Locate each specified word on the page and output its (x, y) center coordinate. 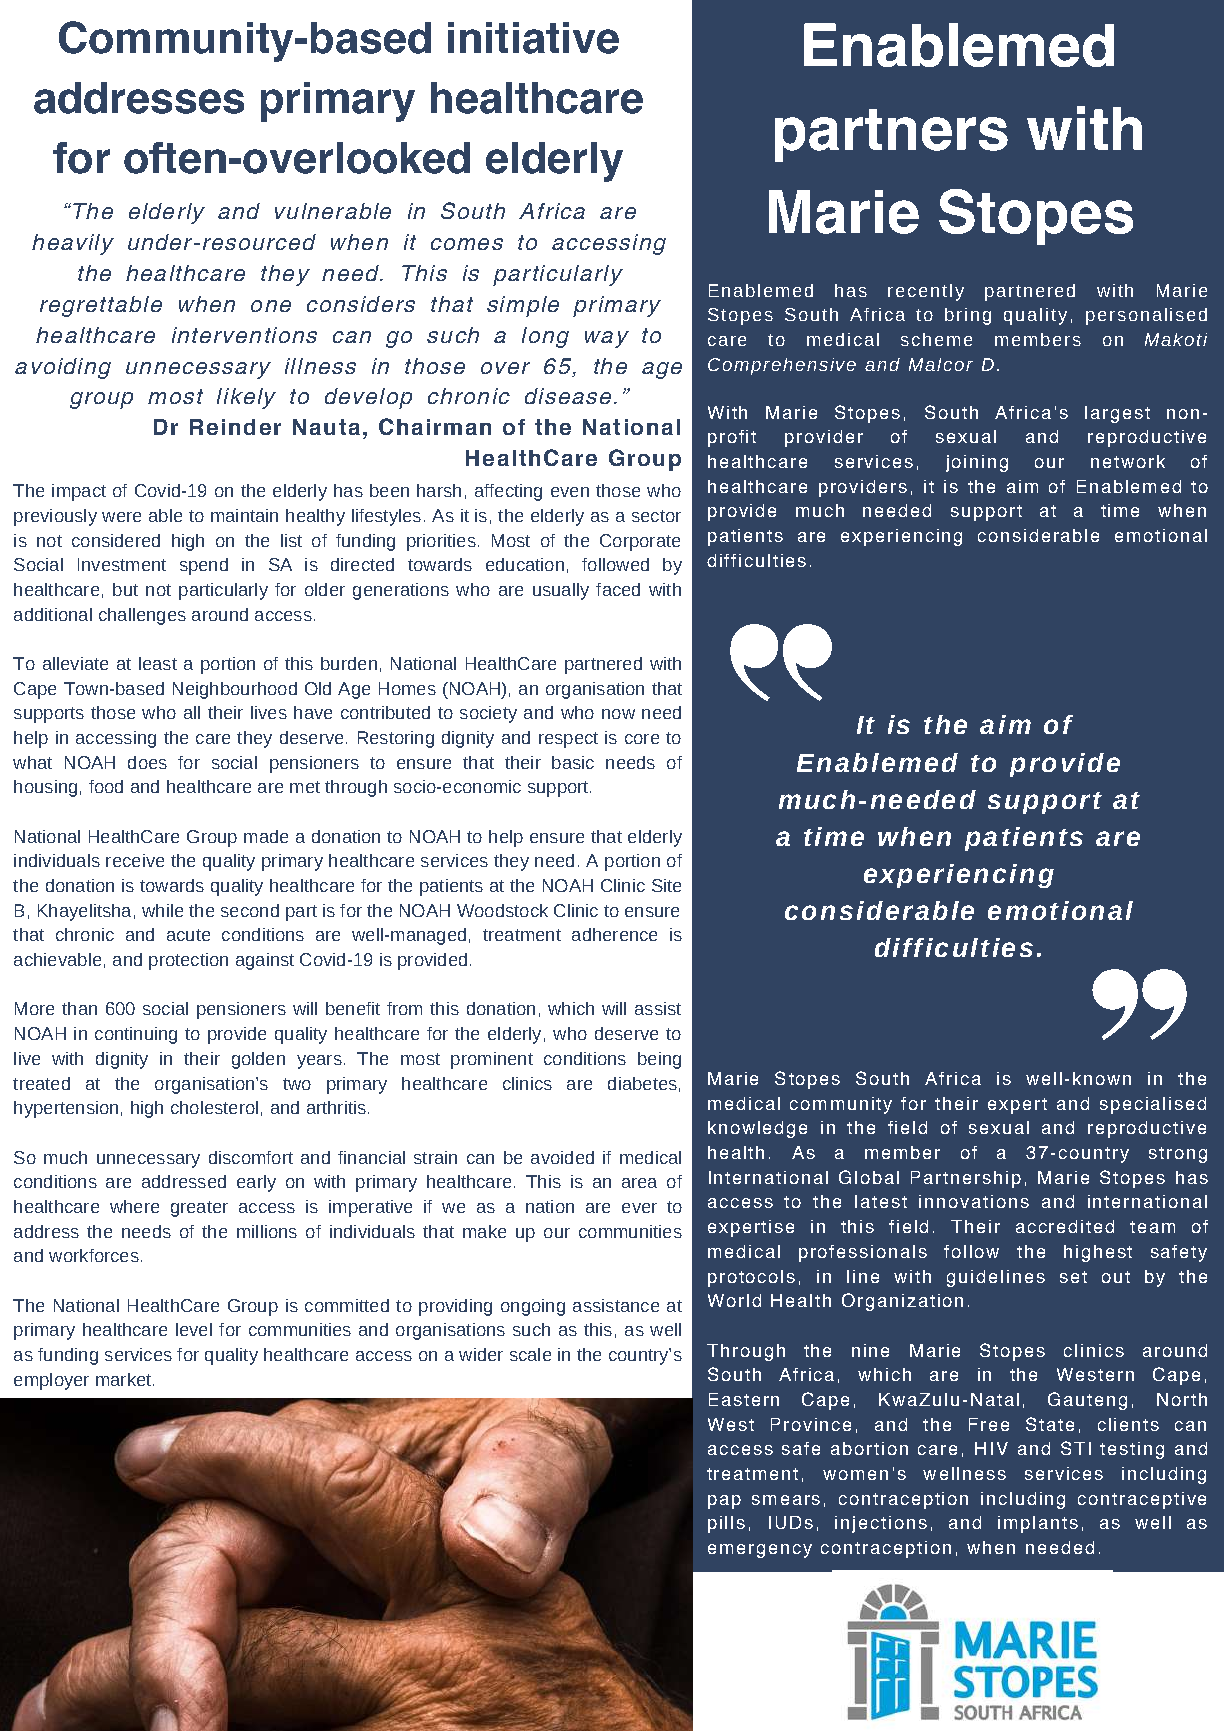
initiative (533, 38)
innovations (974, 1201)
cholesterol (214, 1107)
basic (573, 762)
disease (568, 396)
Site (666, 885)
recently (926, 292)
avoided (562, 1157)
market (125, 1379)
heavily (73, 244)
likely (246, 398)
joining (977, 463)
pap (724, 1502)
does (147, 762)
